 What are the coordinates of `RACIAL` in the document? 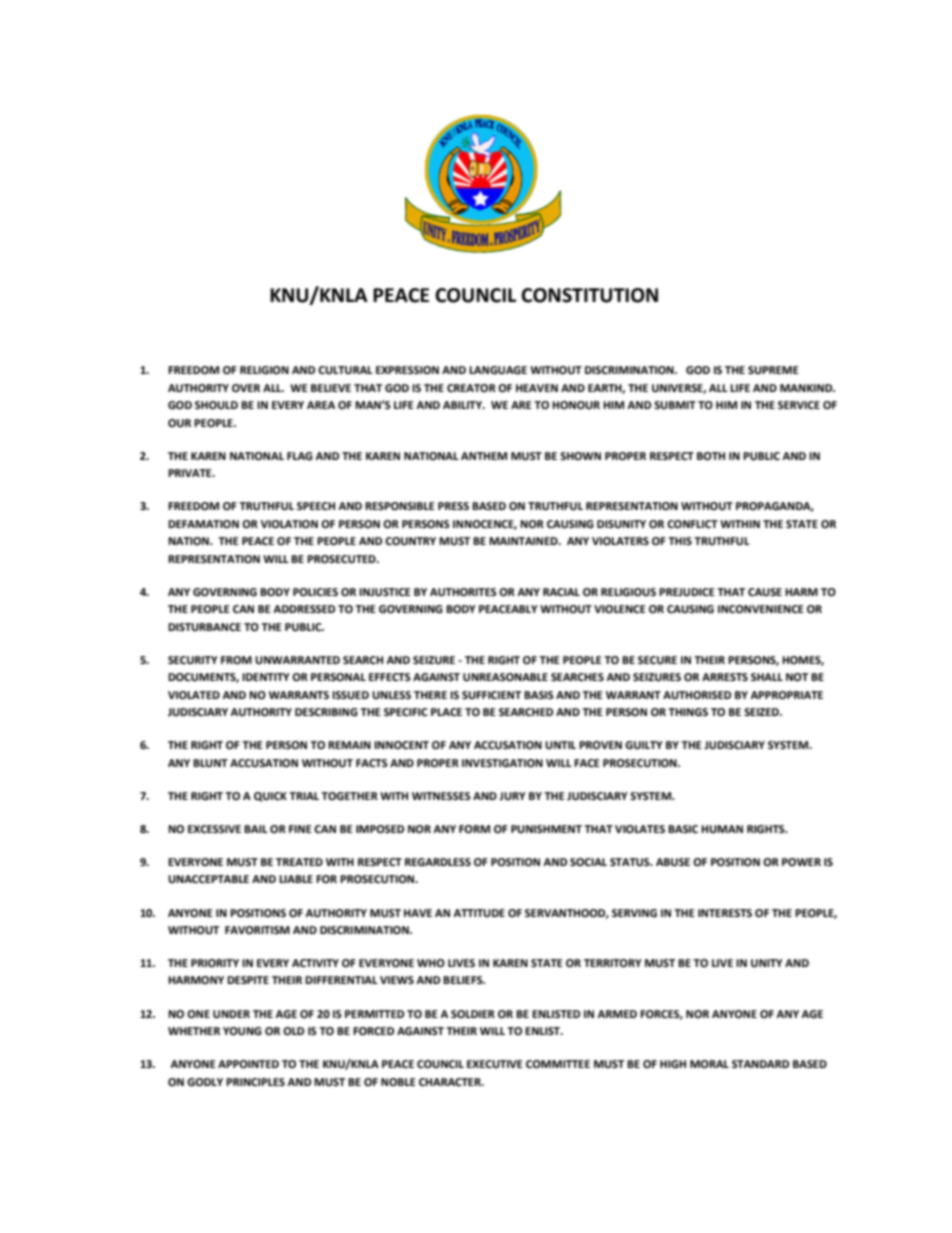 It's located at (561, 592).
